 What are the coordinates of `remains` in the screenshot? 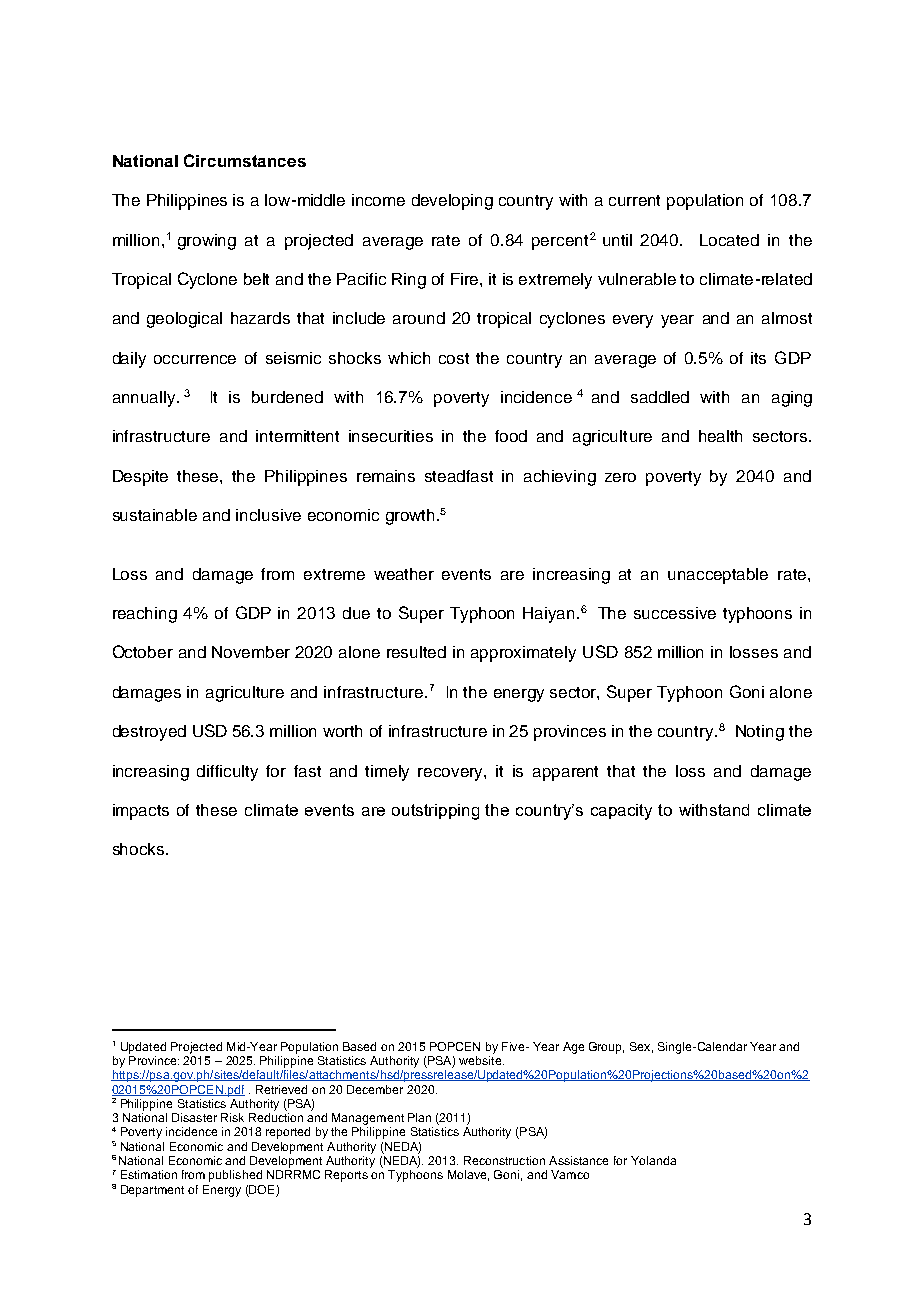 It's located at (386, 476).
